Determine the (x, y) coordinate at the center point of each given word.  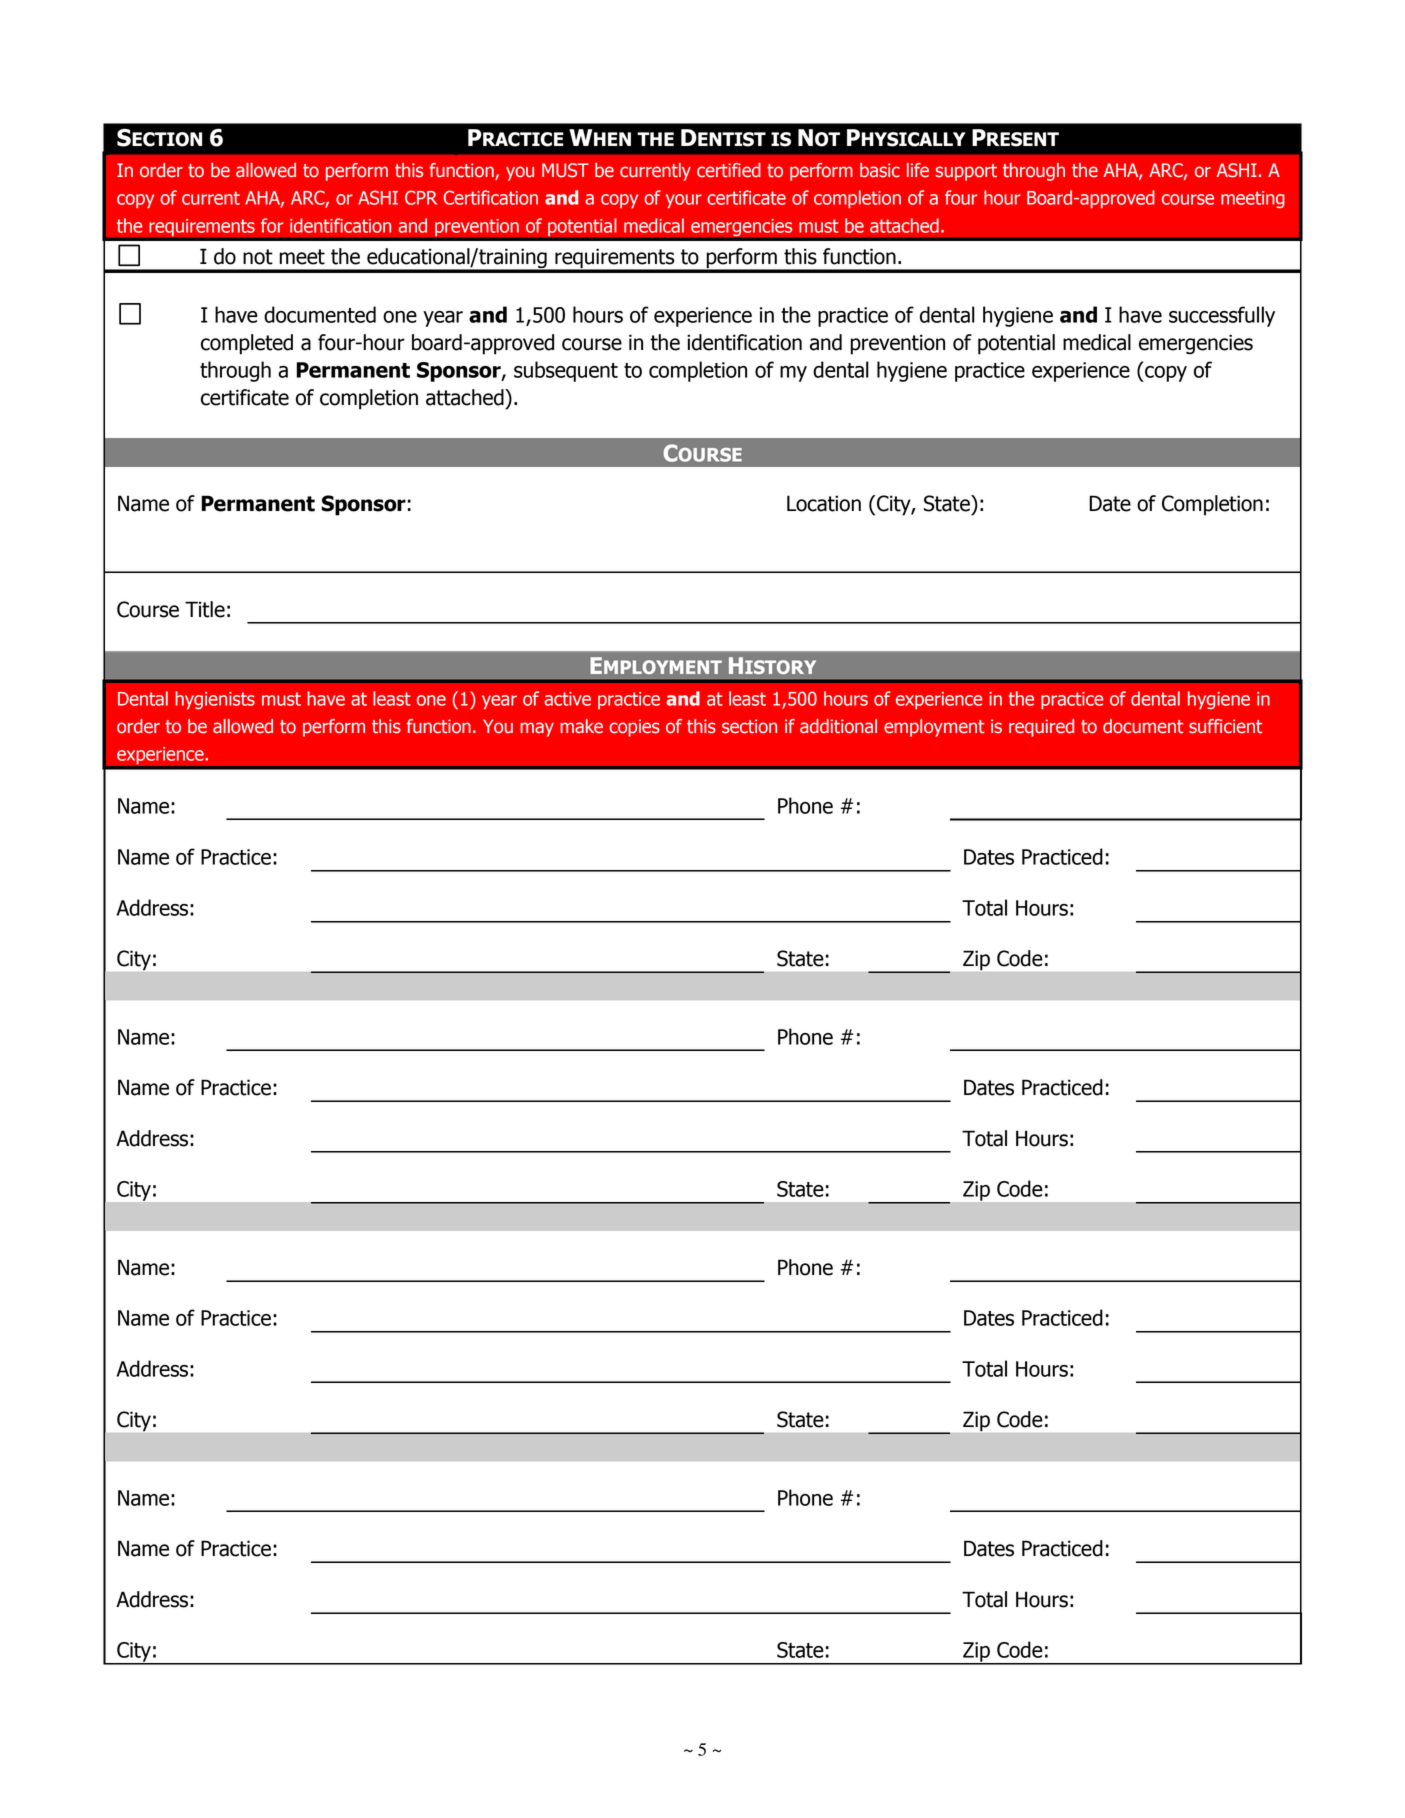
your (684, 201)
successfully (1222, 316)
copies (634, 728)
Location (824, 503)
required (1041, 728)
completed (247, 344)
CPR (421, 197)
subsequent (566, 371)
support (966, 172)
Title (205, 609)
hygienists (215, 700)
